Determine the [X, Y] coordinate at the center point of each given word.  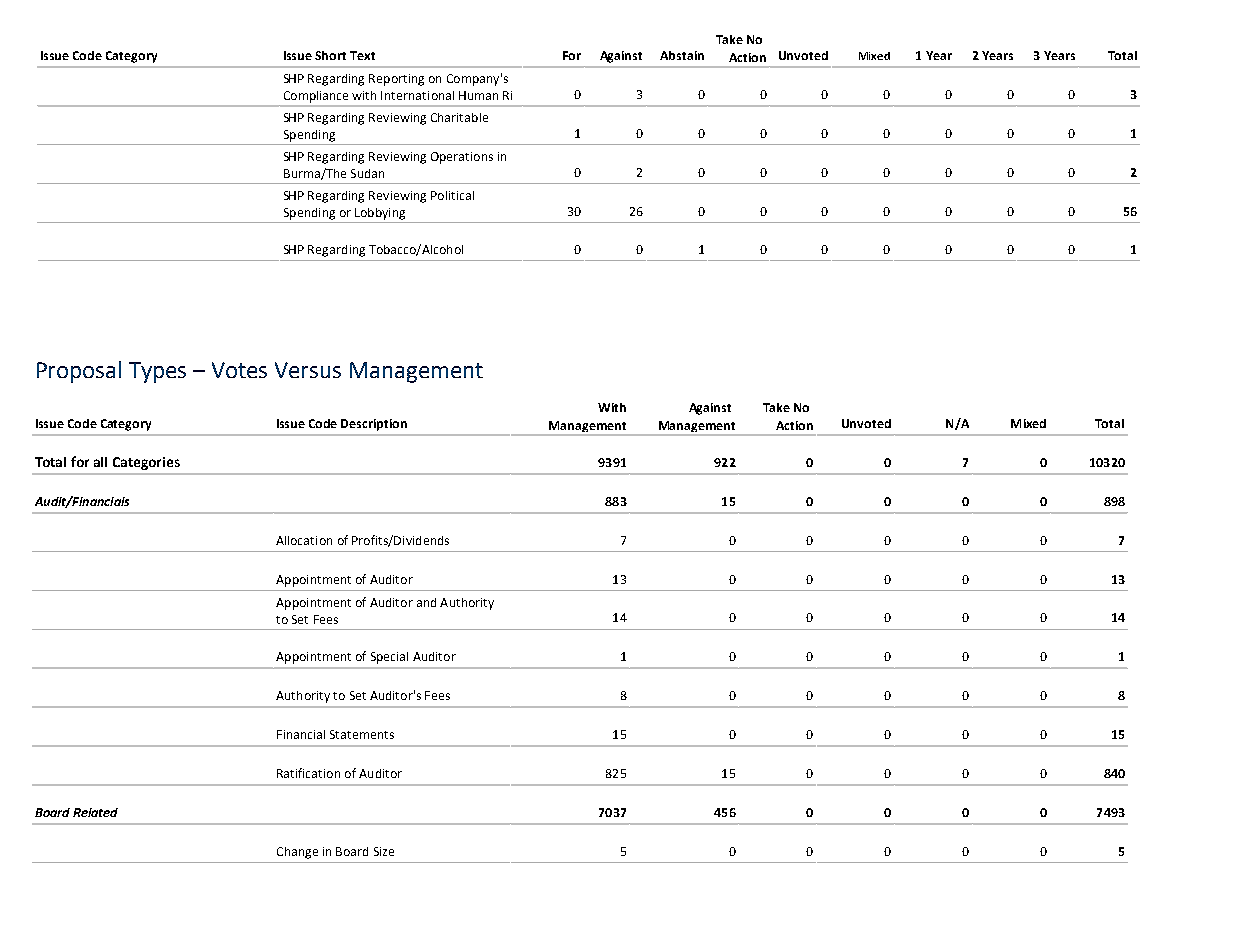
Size [384, 851]
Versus [308, 370]
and [426, 602]
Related [95, 812]
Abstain [682, 55]
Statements [362, 734]
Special [389, 658]
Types [157, 372]
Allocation [304, 540]
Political [452, 195]
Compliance [316, 97]
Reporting [396, 80]
